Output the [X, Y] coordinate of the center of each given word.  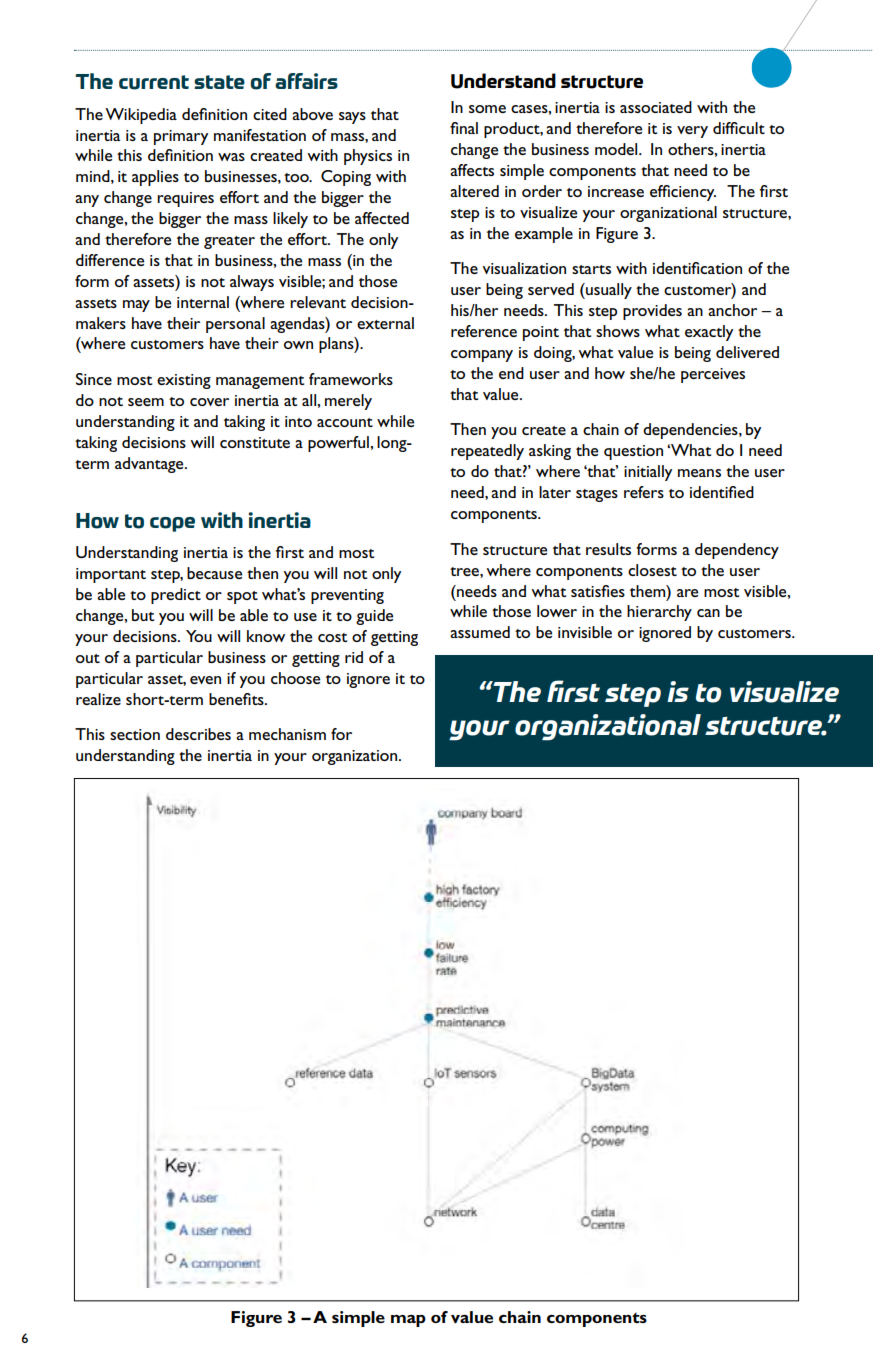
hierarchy [659, 613]
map [408, 1321]
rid [354, 657]
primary [181, 137]
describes [198, 734]
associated [656, 107]
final [464, 128]
